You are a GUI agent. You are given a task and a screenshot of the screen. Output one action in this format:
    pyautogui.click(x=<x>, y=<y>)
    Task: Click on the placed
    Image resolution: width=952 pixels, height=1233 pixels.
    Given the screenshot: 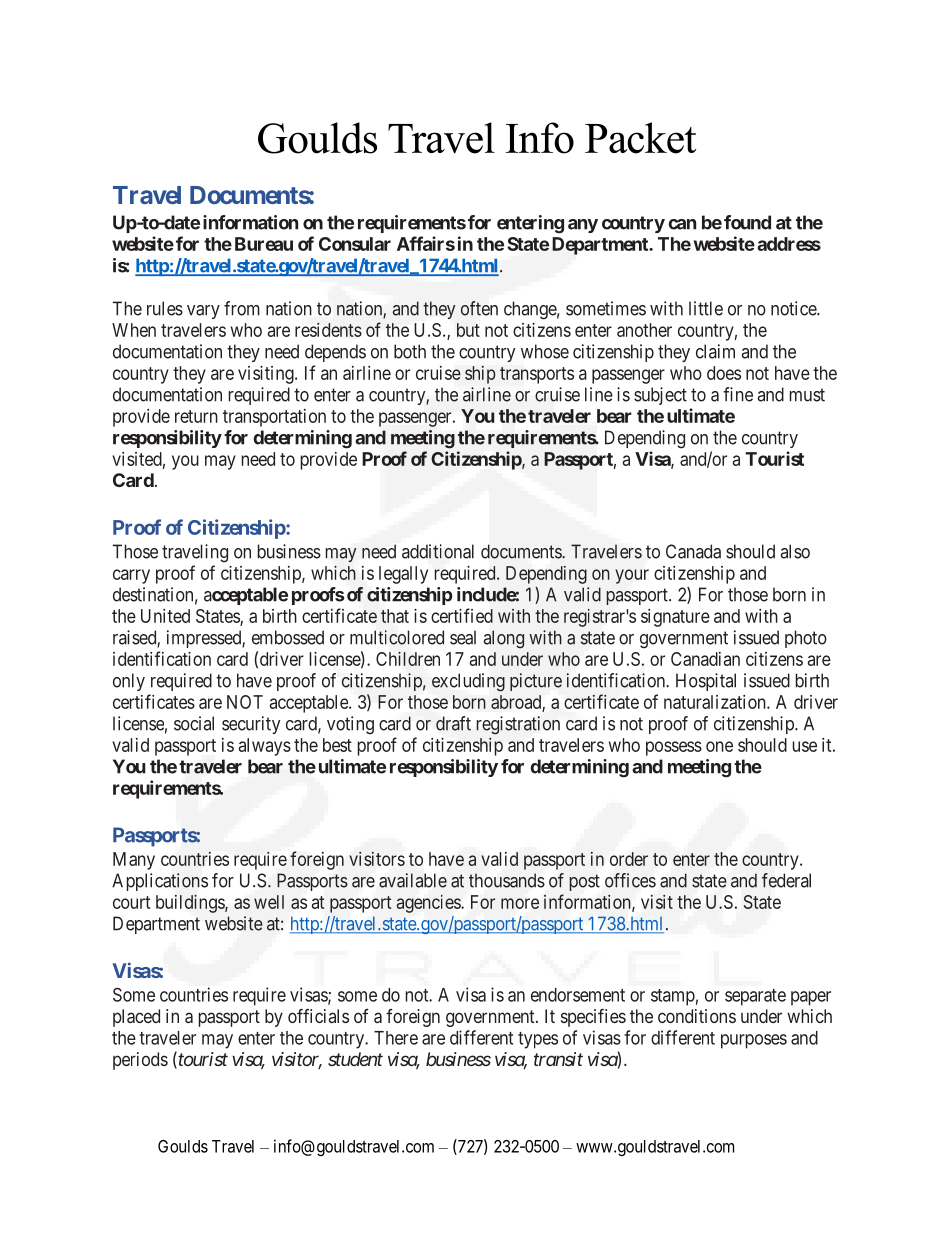 What is the action you would take?
    pyautogui.click(x=136, y=1018)
